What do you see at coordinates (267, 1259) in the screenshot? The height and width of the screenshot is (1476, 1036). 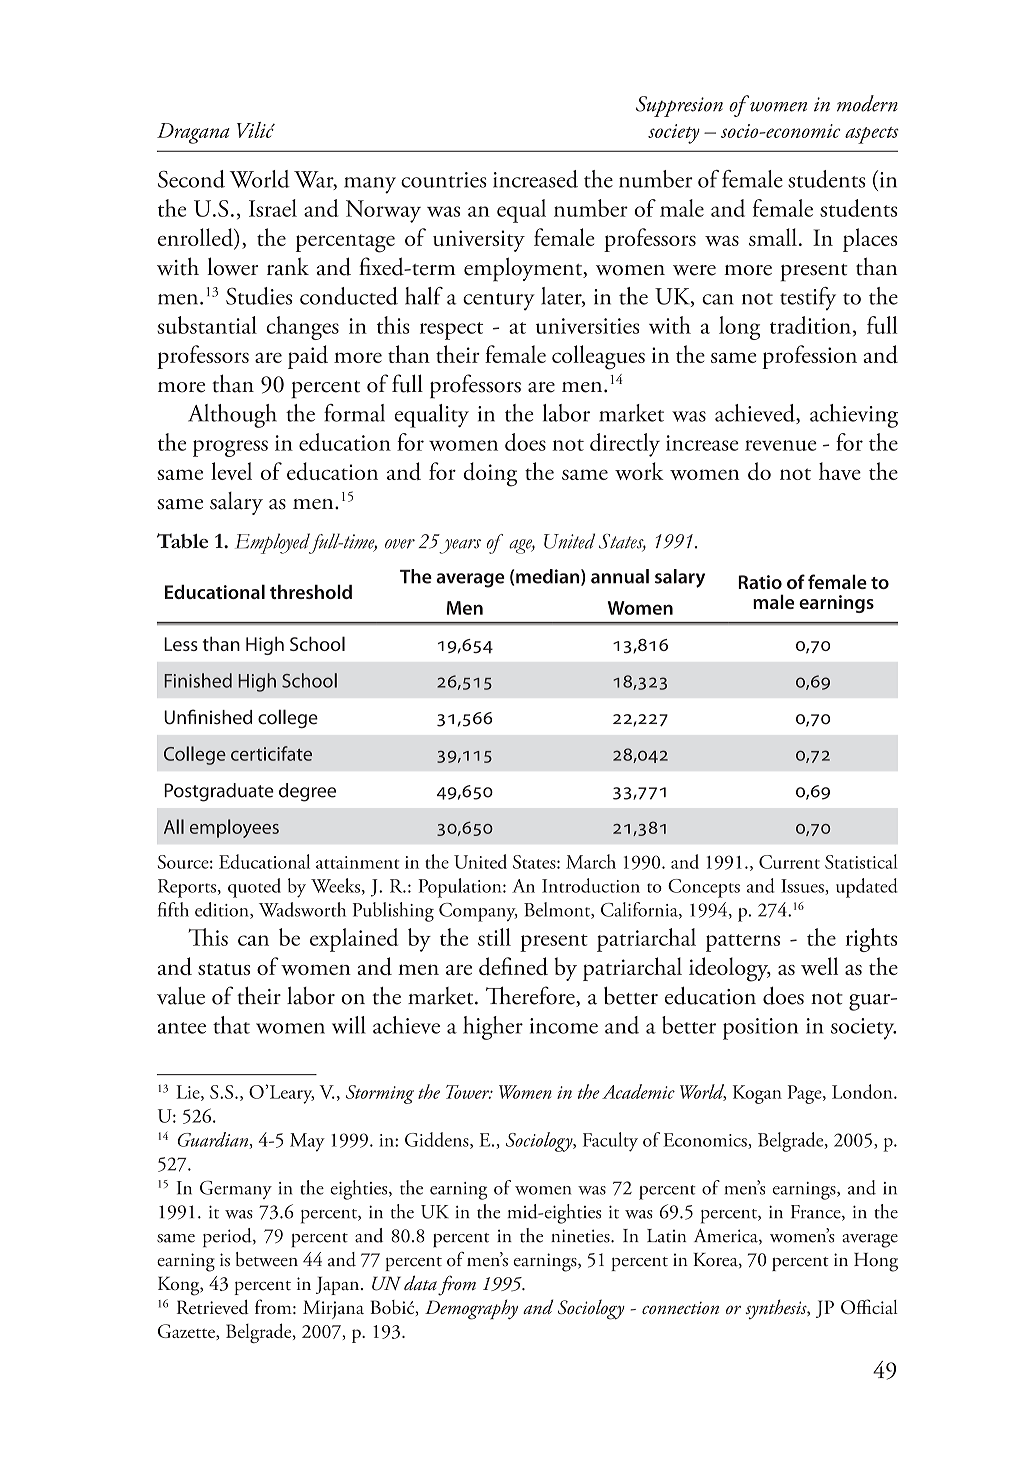 I see `between` at bounding box center [267, 1259].
